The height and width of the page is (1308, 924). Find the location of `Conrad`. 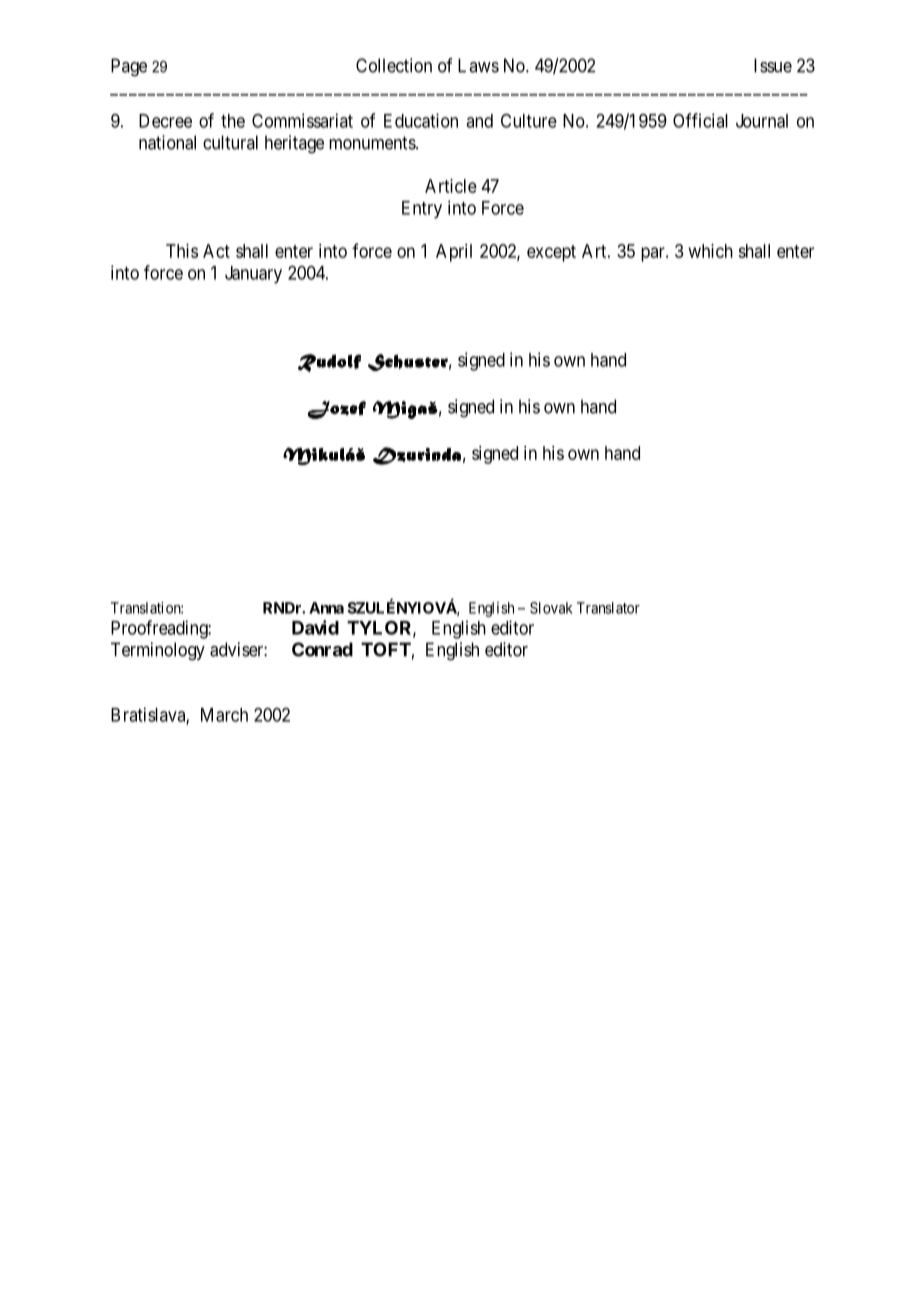

Conrad is located at coordinates (322, 649).
